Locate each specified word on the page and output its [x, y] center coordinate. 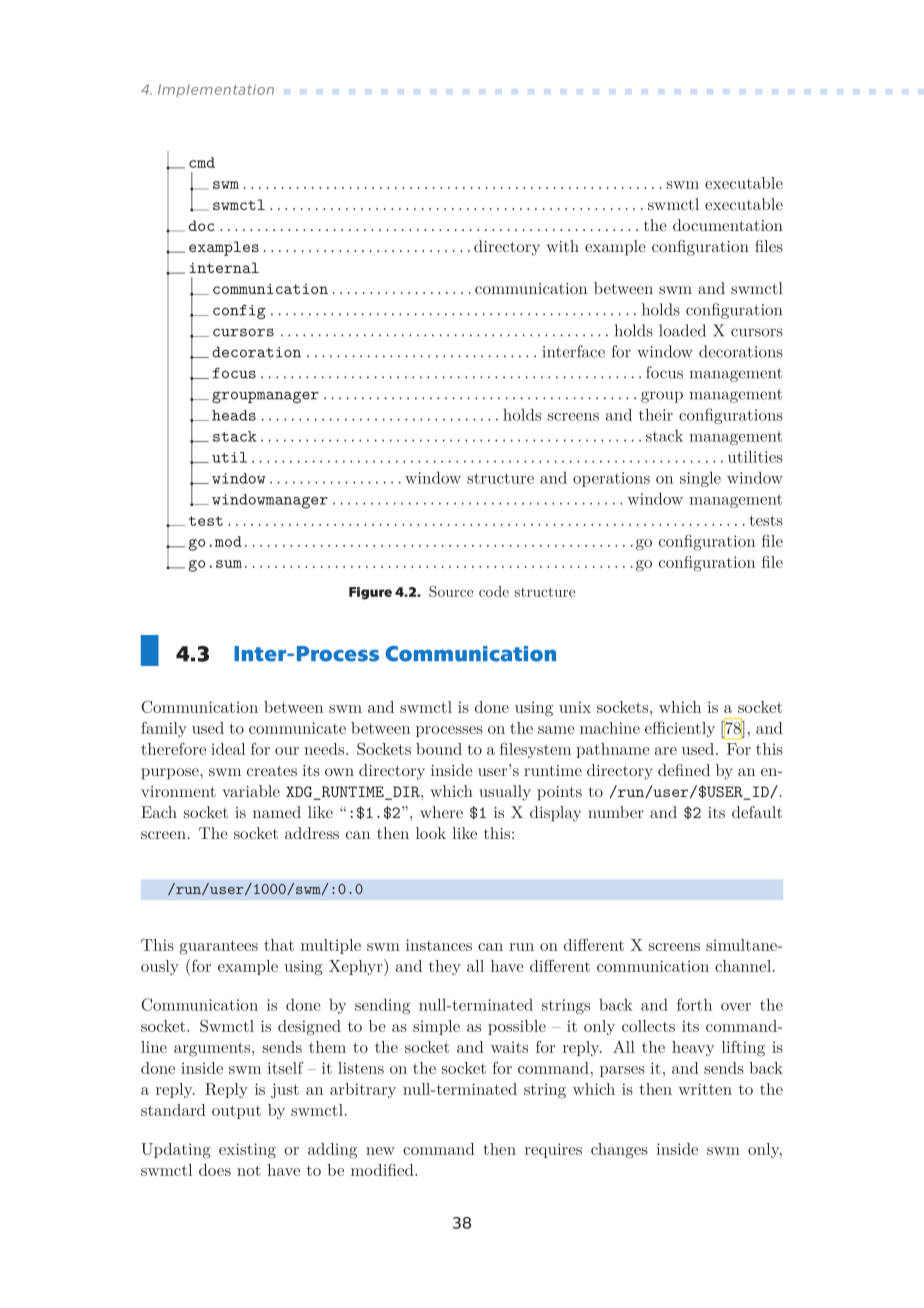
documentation [728, 225]
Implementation [216, 90]
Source [451, 591]
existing [247, 1151]
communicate [297, 728]
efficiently [680, 729]
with [563, 246]
